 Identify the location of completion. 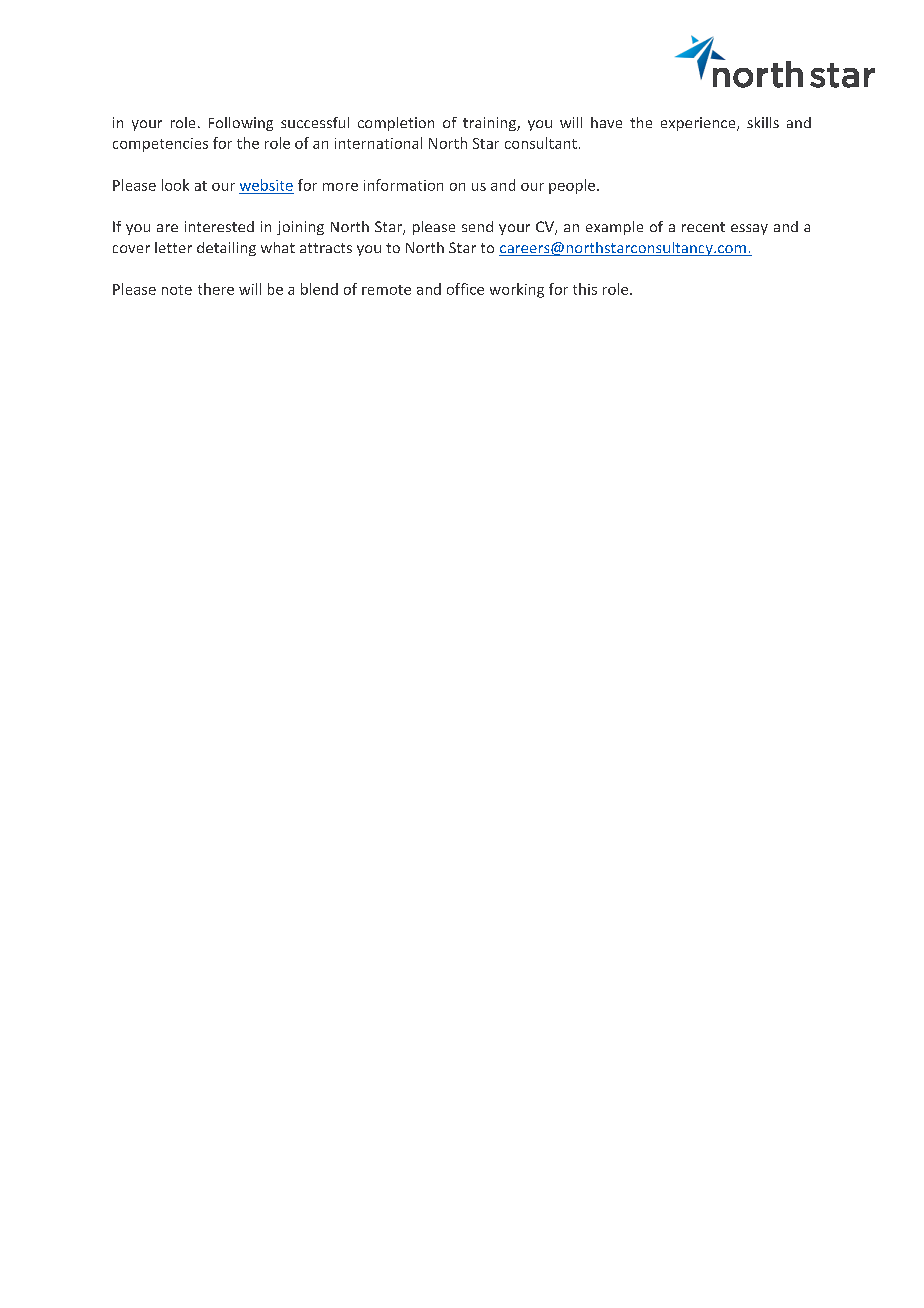
(396, 124).
